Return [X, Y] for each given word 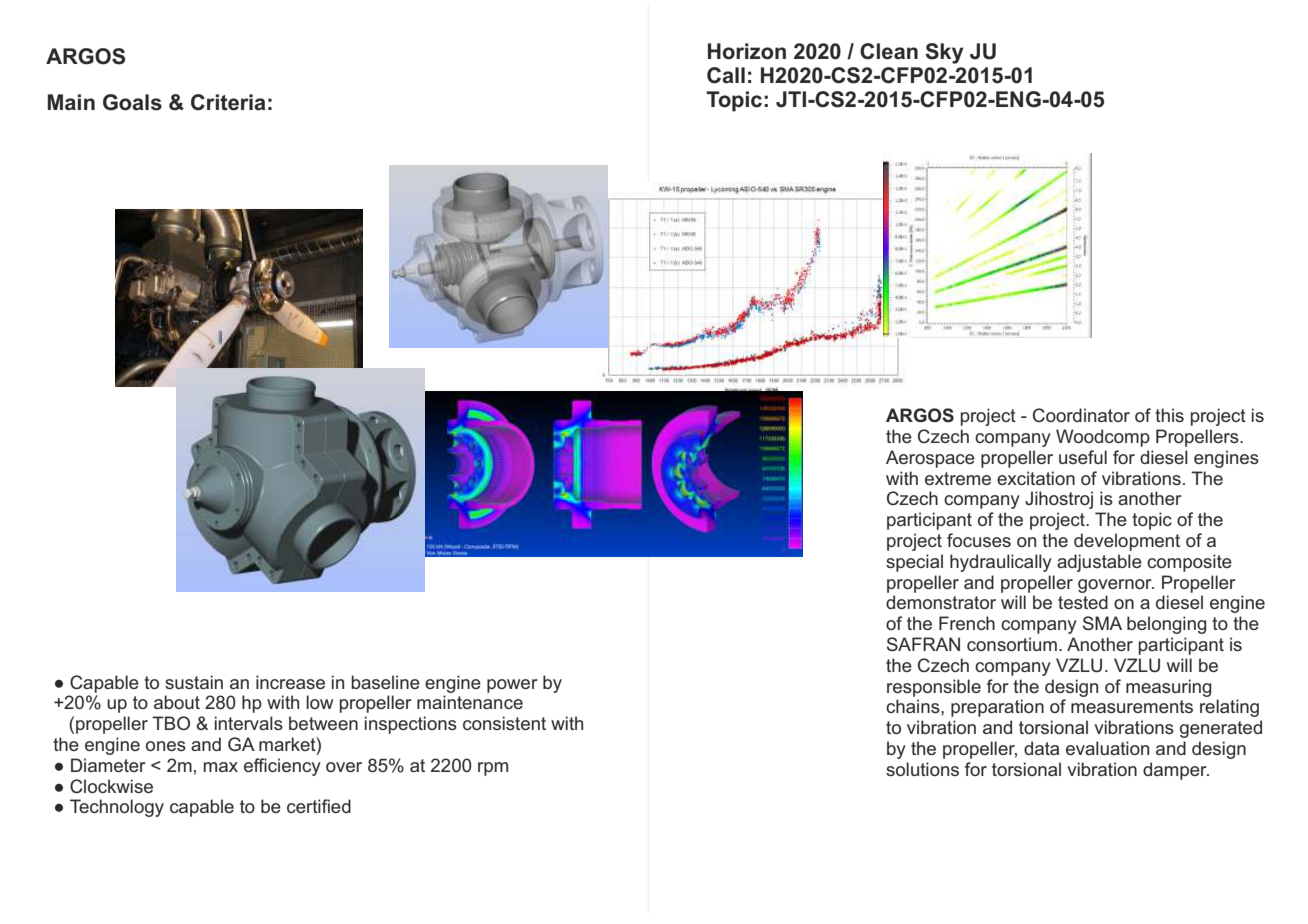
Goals [132, 102]
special [914, 563]
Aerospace [930, 459]
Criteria [228, 102]
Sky [944, 53]
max [221, 767]
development [1127, 542]
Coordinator [1081, 415]
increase [290, 682]
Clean [889, 51]
